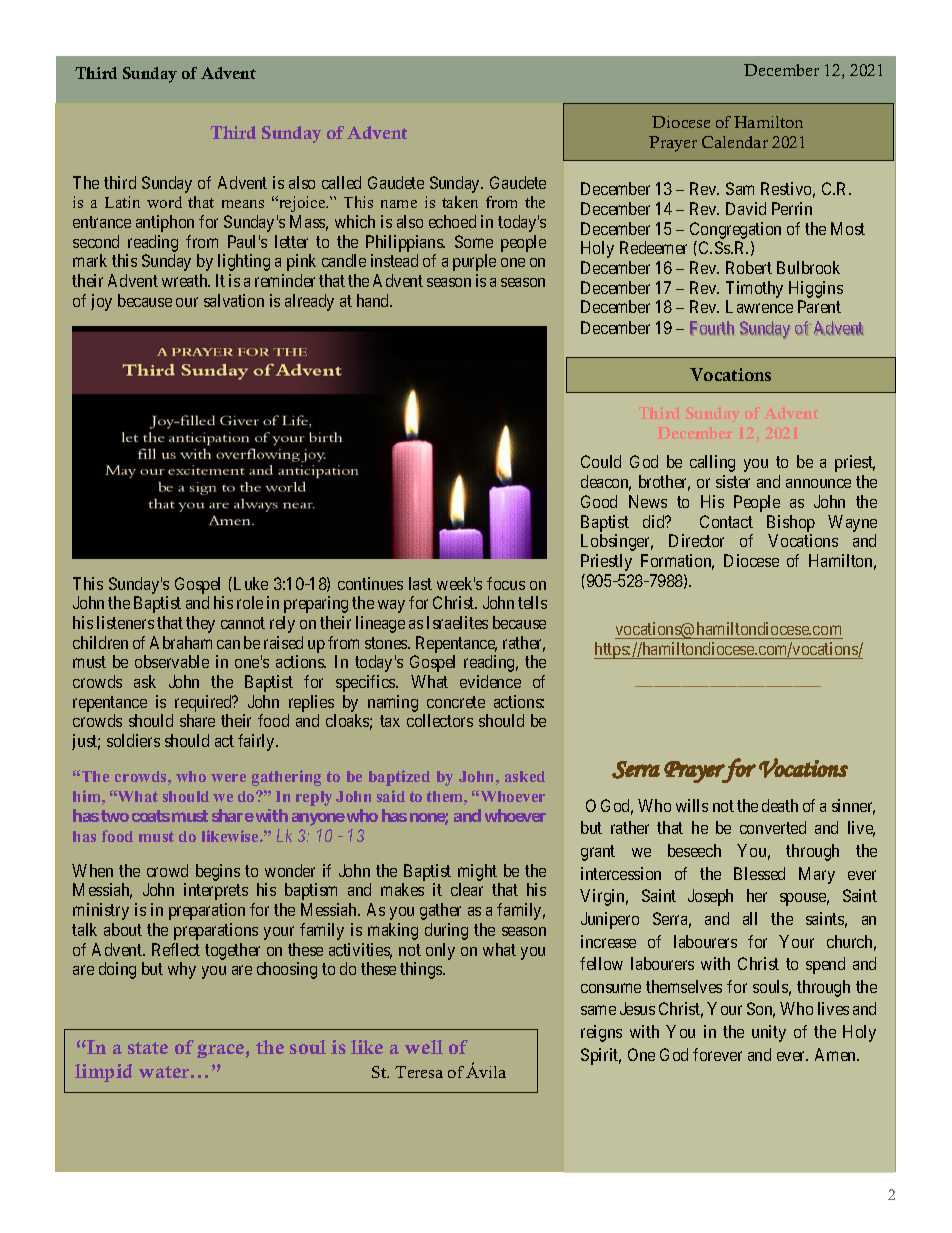 The image size is (952, 1233). I want to click on taken, so click(460, 202).
